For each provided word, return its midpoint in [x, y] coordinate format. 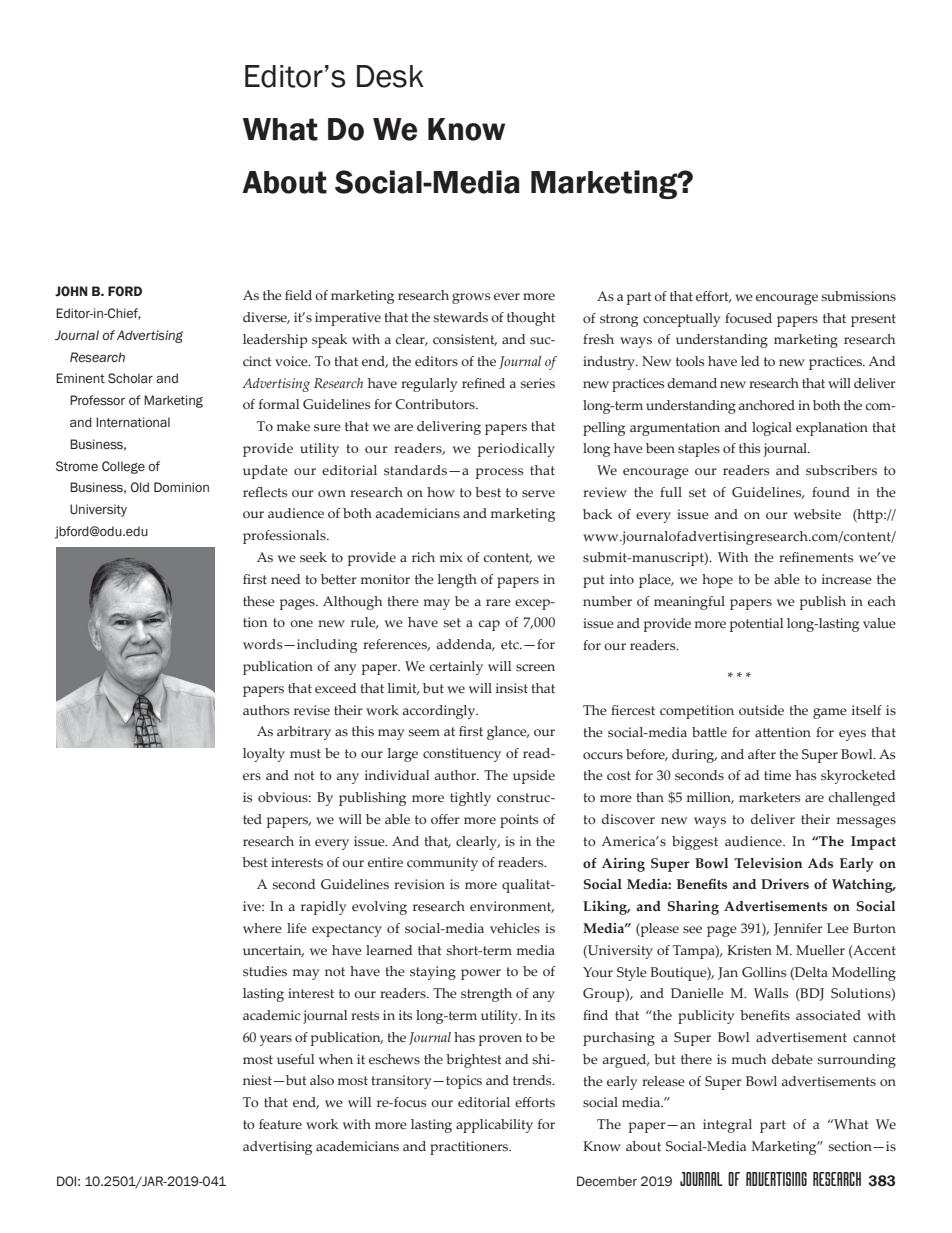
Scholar [130, 378]
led [750, 361]
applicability [494, 1126]
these [259, 601]
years [276, 1040]
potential [756, 625]
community [442, 864]
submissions [859, 296]
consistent [465, 340]
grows [471, 298]
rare [498, 603]
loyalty [264, 755]
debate [792, 1059]
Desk [390, 76]
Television [768, 863]
